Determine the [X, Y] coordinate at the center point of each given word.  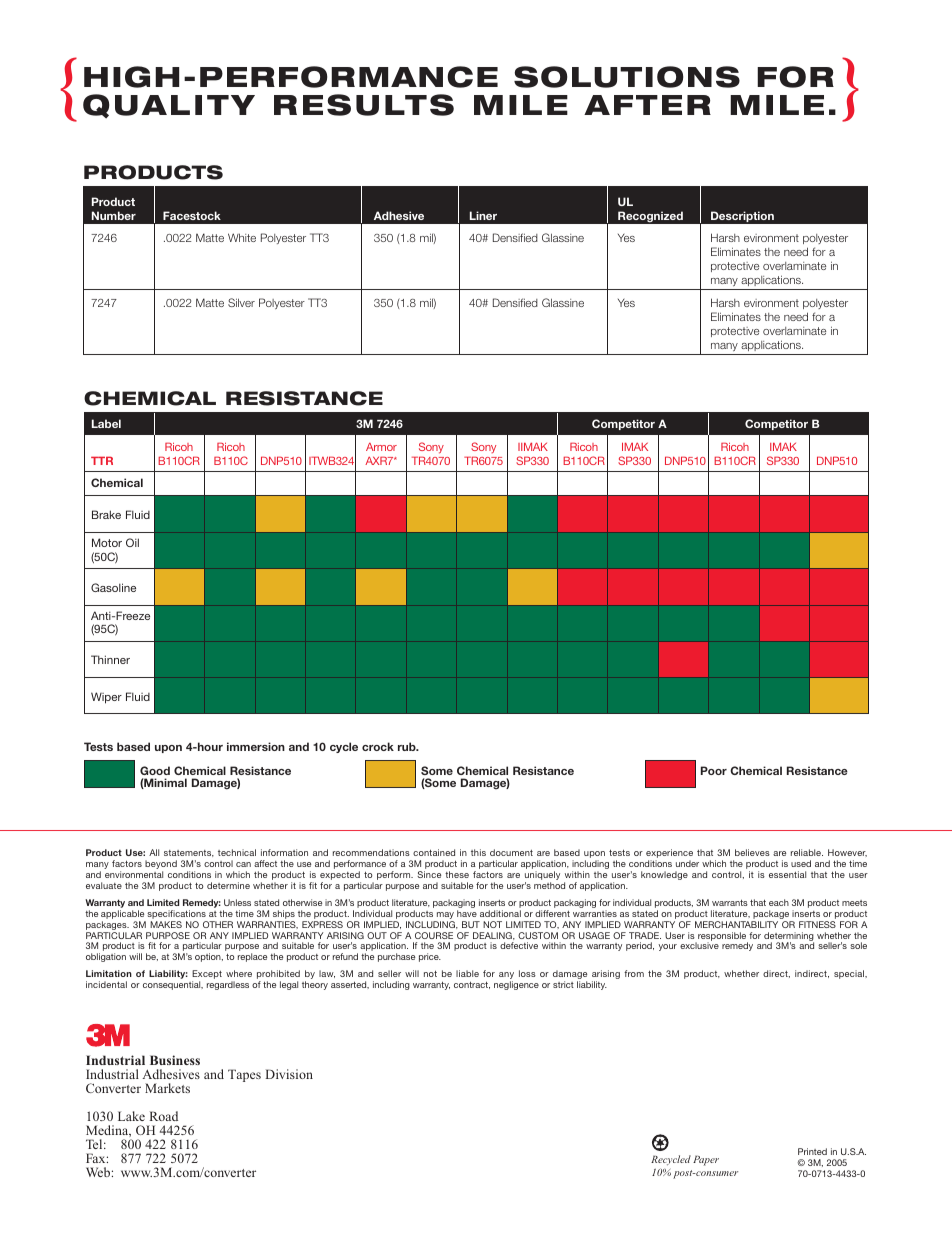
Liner [483, 215]
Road [164, 1116]
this [478, 852]
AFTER [647, 105]
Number [114, 215]
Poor [714, 770]
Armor [381, 447]
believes [752, 852]
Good [155, 770]
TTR [102, 460]
